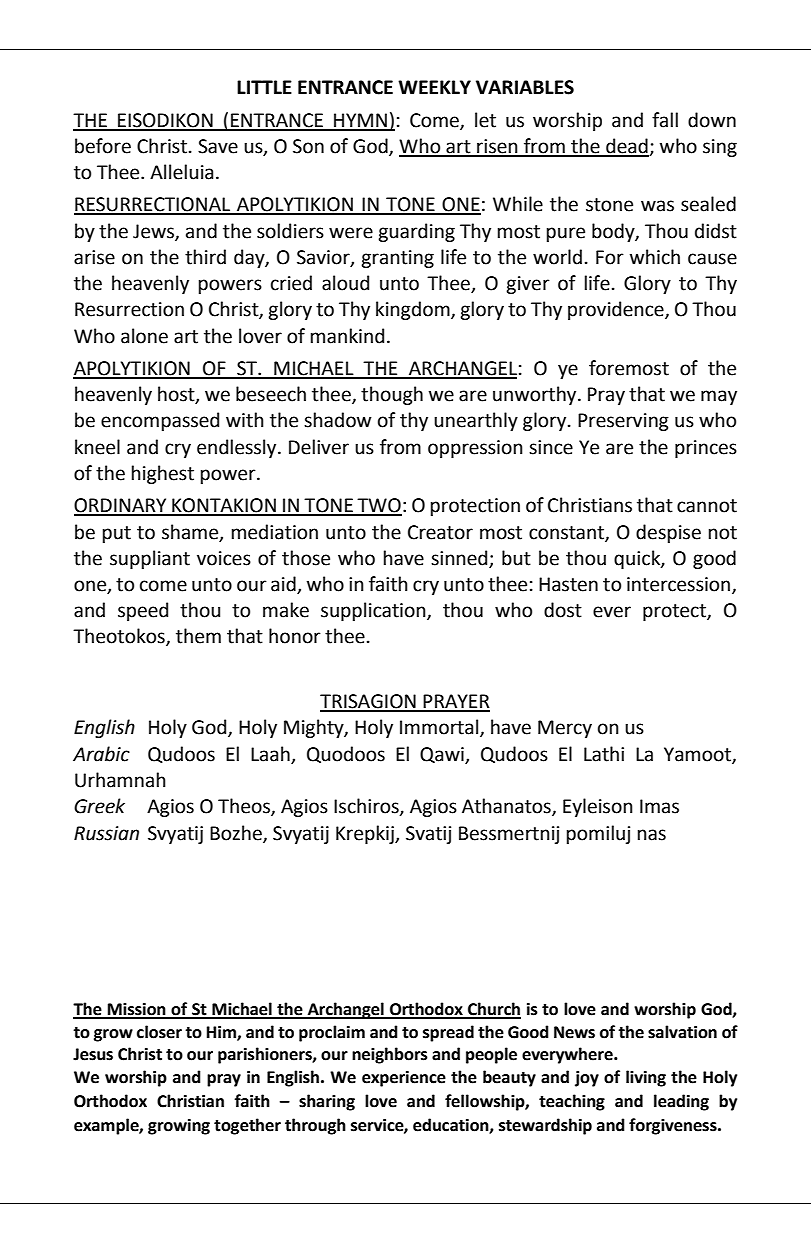  I want to click on WEEKLY, so click(434, 87).
